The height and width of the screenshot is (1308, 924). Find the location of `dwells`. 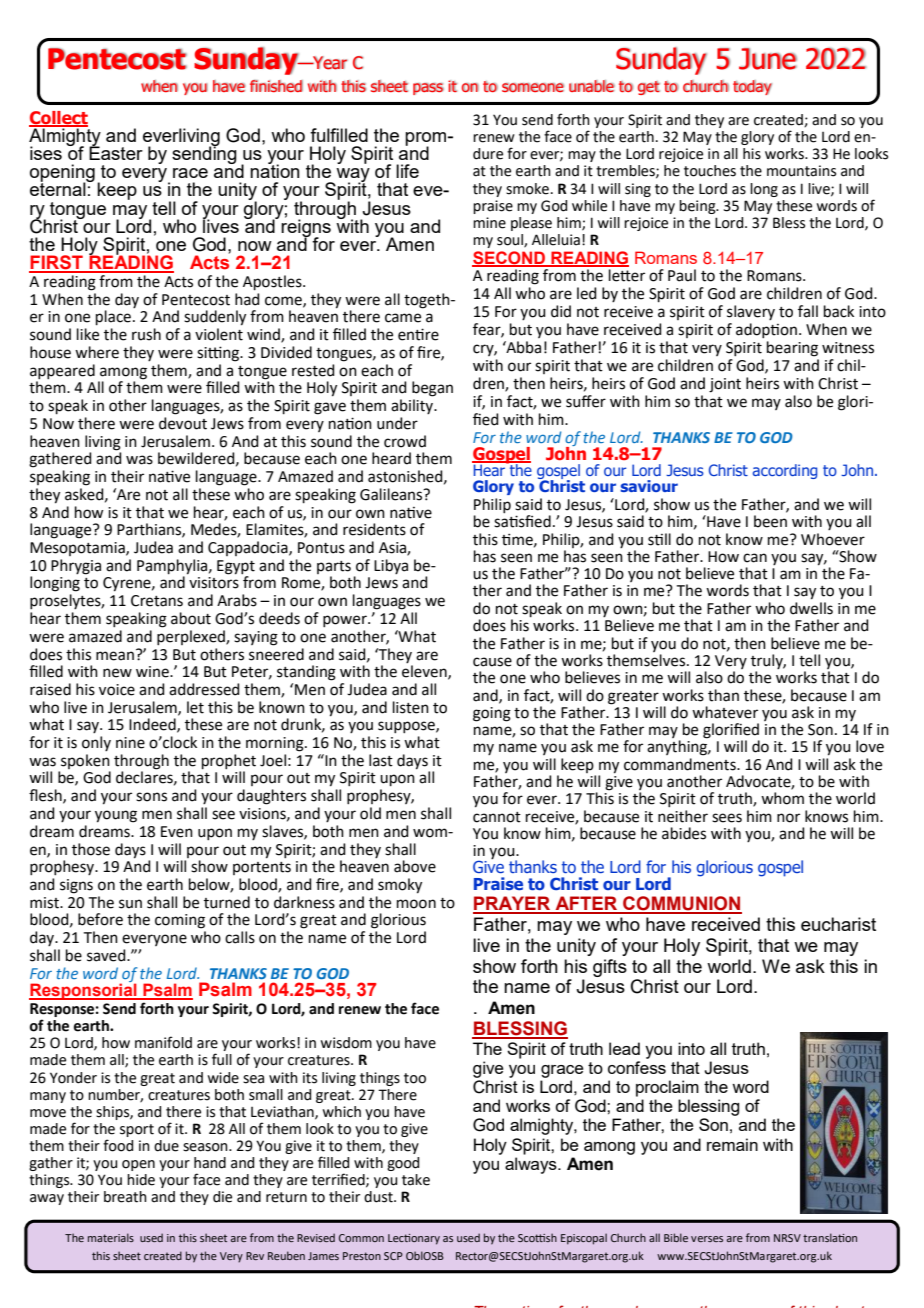

dwells is located at coordinates (811, 607).
